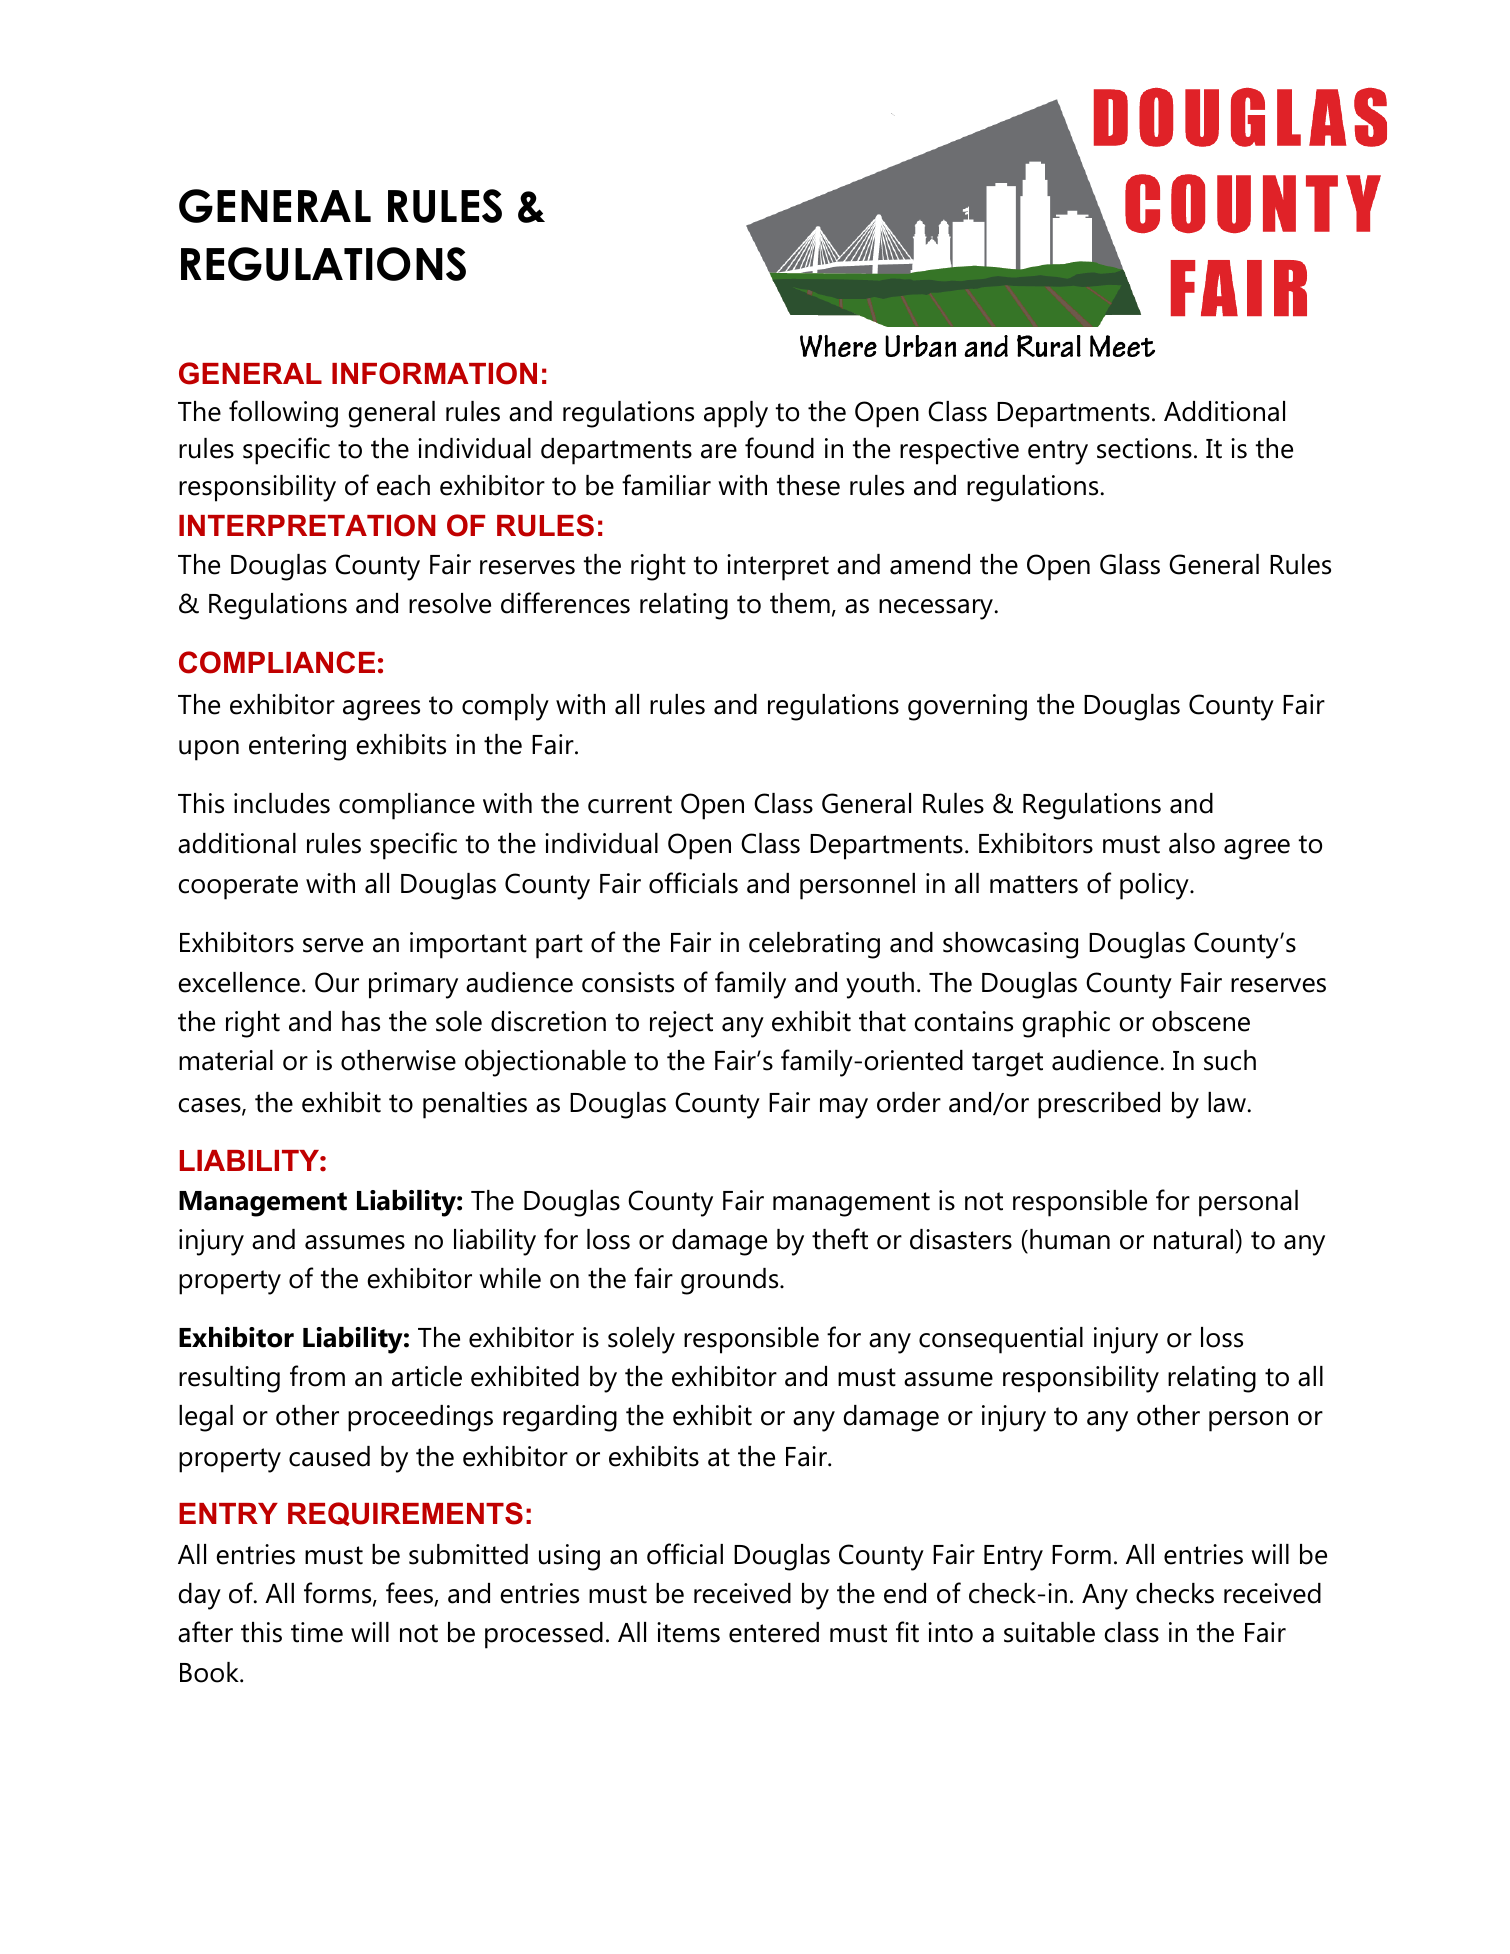 This document has height=1954, width=1510. Describe the element at coordinates (731, 1281) in the document. I see `grounds` at that location.
